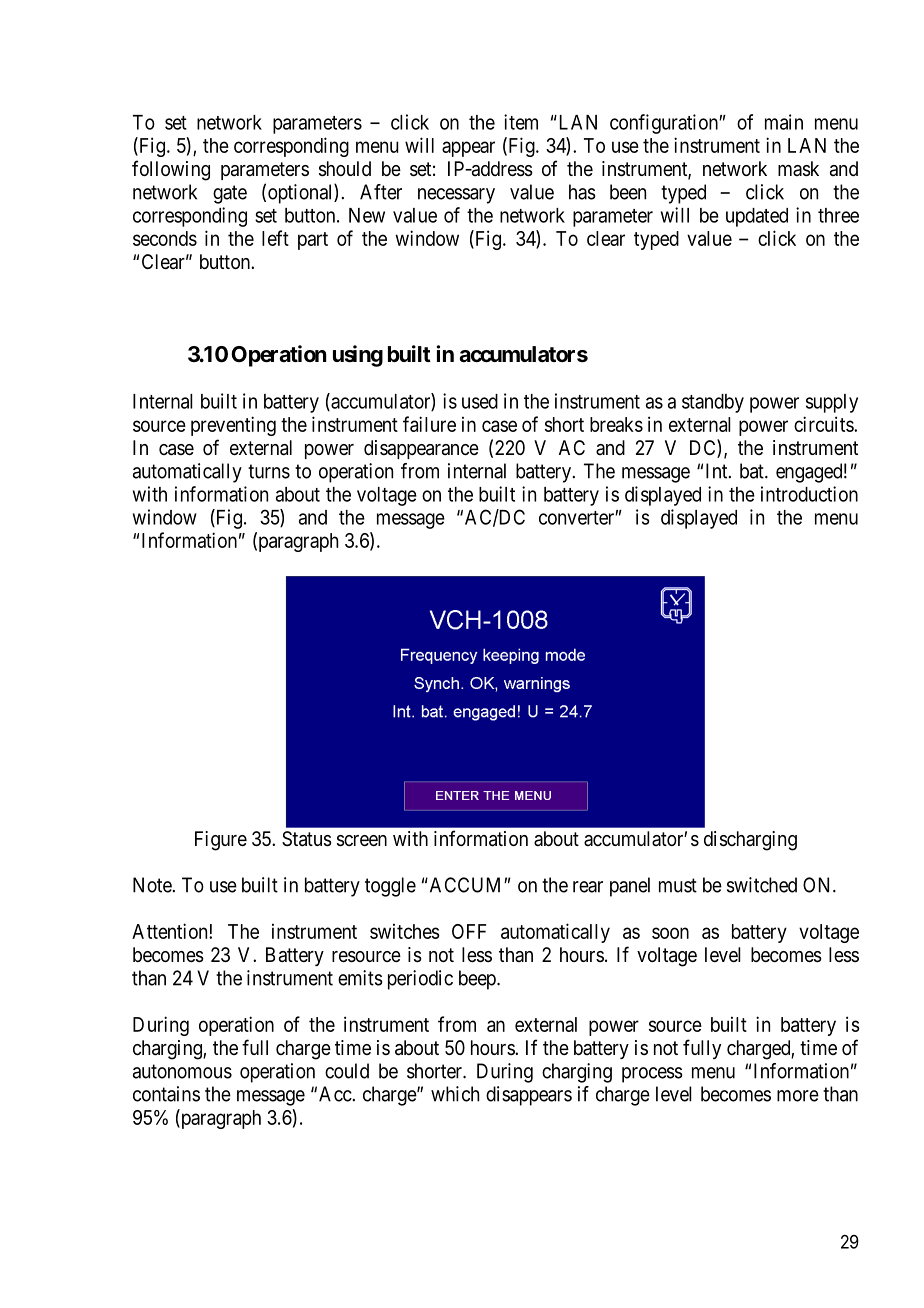  Describe the element at coordinates (429, 424) in the screenshot. I see `failure` at that location.
